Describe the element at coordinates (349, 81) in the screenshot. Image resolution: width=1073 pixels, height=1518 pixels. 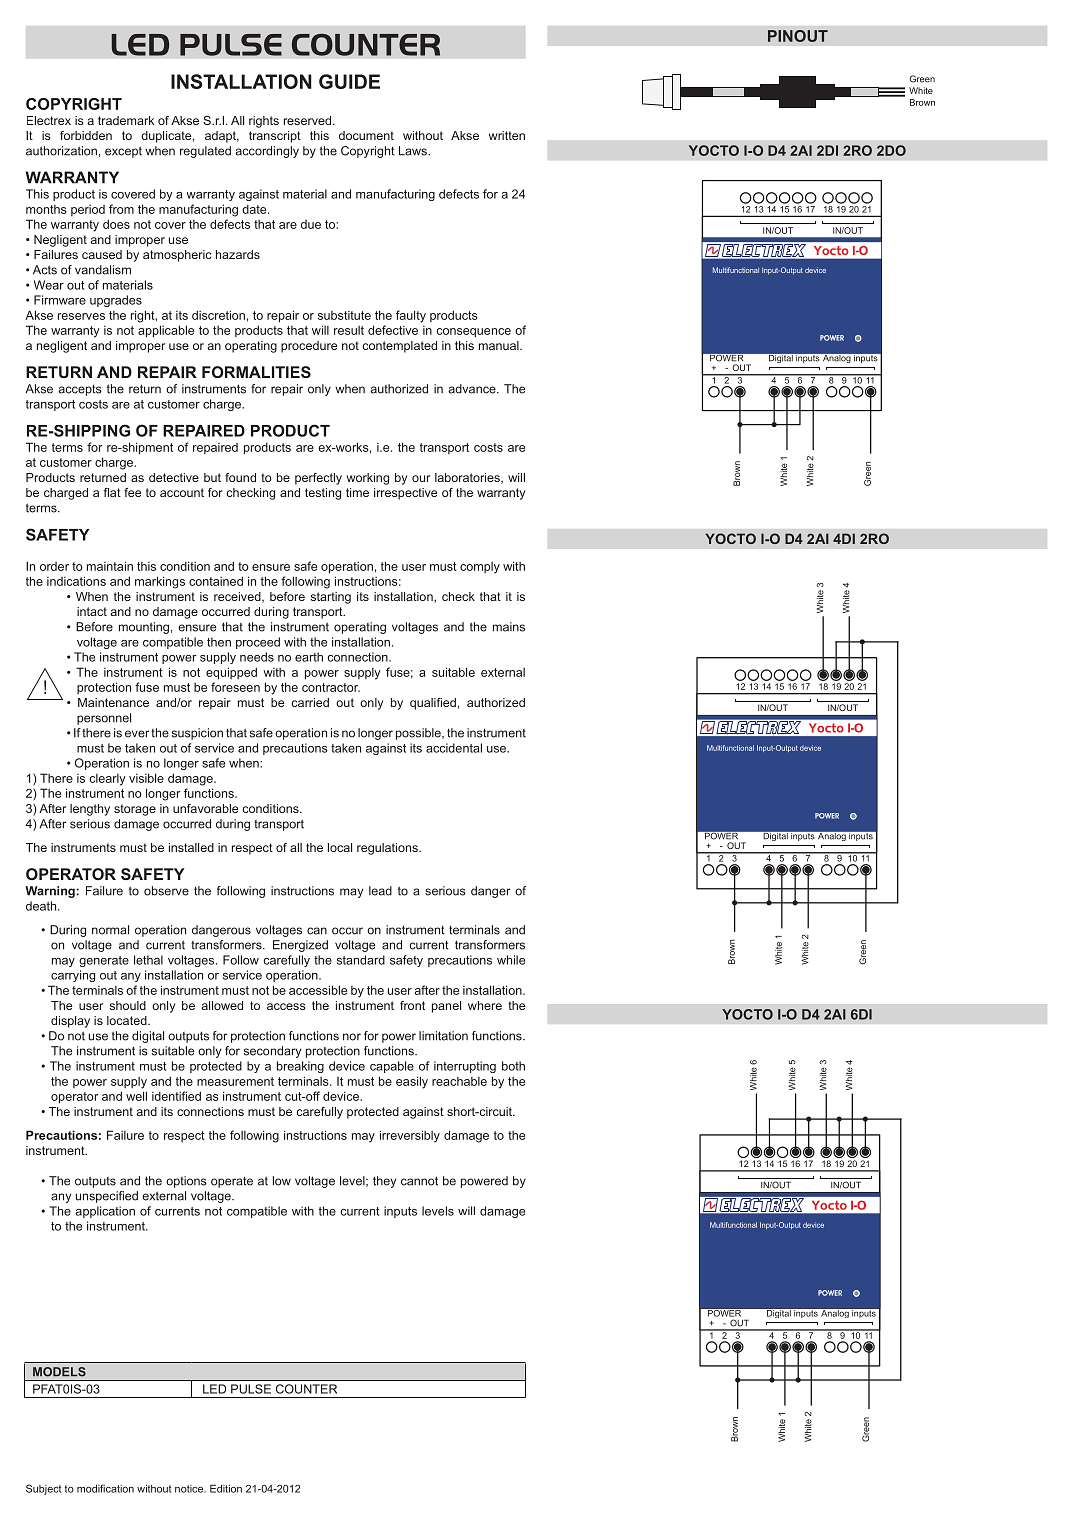
I see `GUIDE` at that location.
